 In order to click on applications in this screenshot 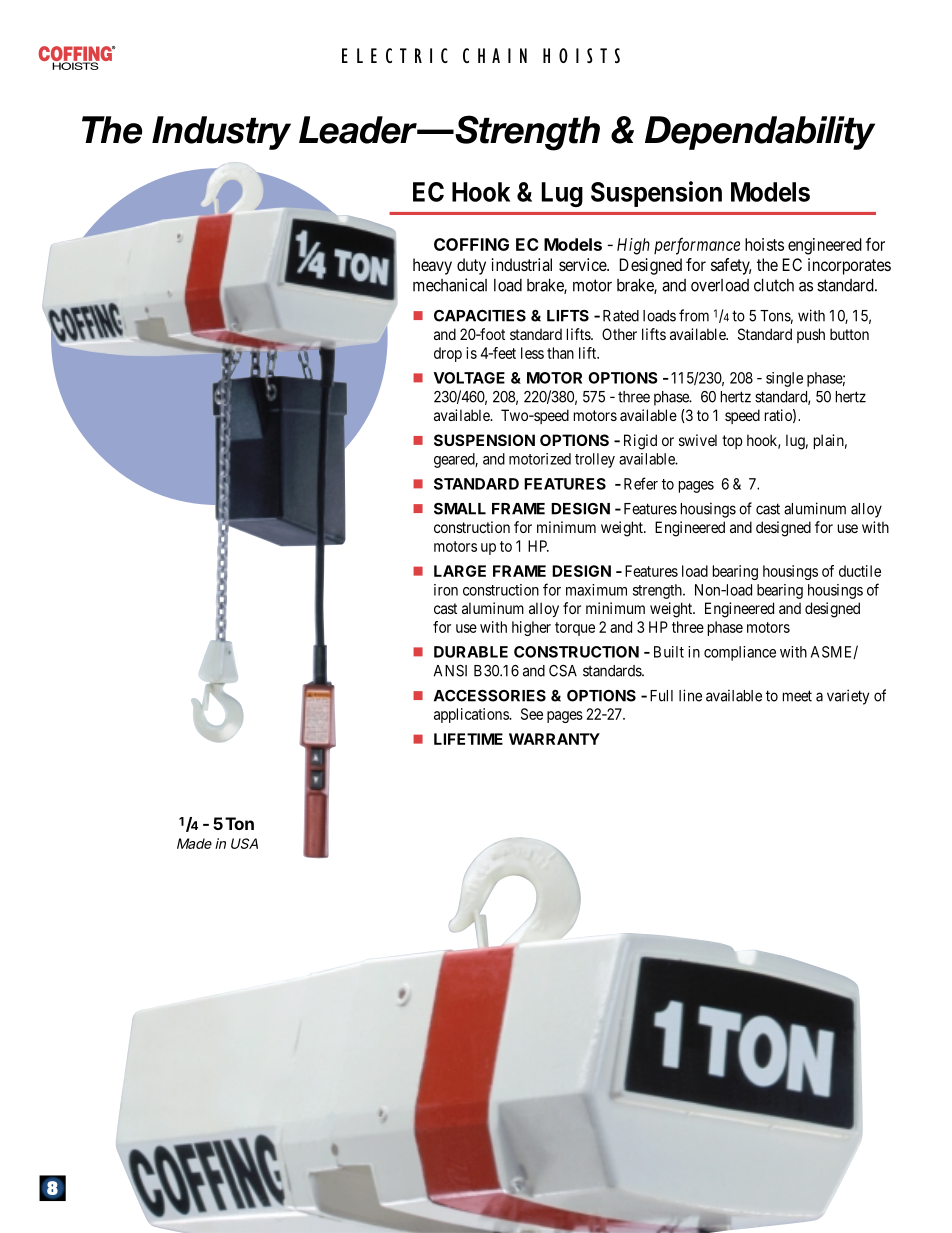, I will do `click(472, 715)`.
